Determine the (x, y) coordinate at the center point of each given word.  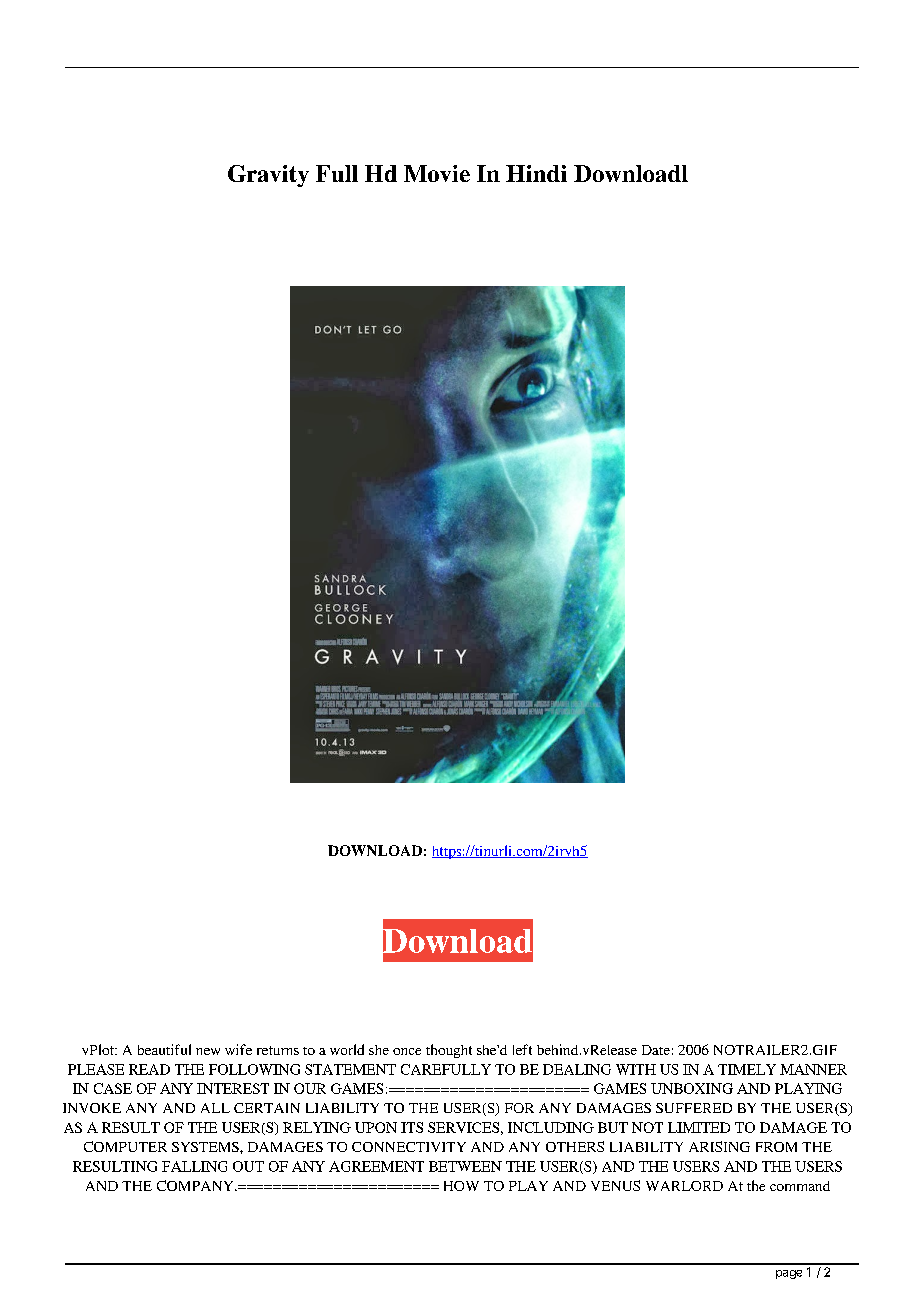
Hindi (536, 173)
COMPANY (196, 1185)
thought (449, 1051)
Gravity (268, 176)
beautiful (164, 1049)
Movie (437, 173)
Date (656, 1050)
